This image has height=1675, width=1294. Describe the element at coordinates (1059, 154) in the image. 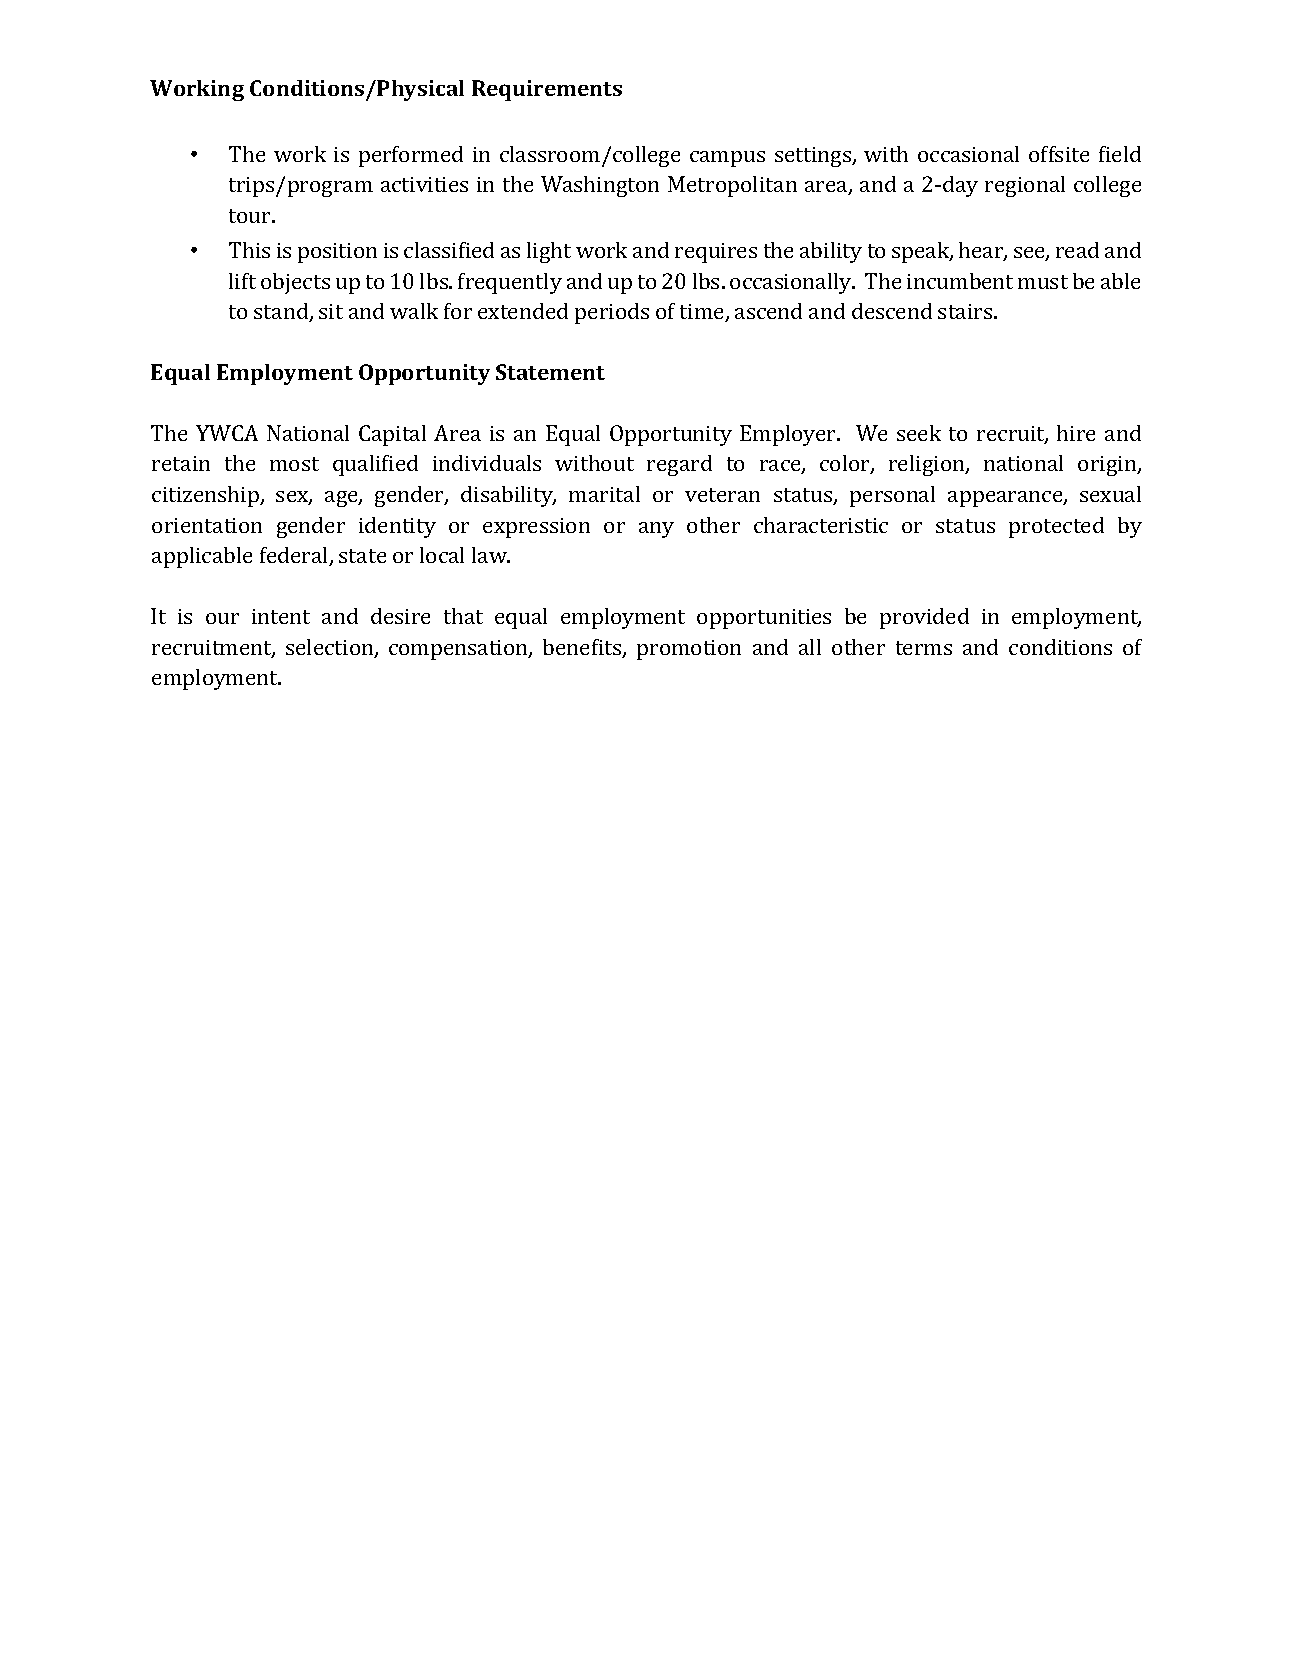

I see `offsite` at that location.
